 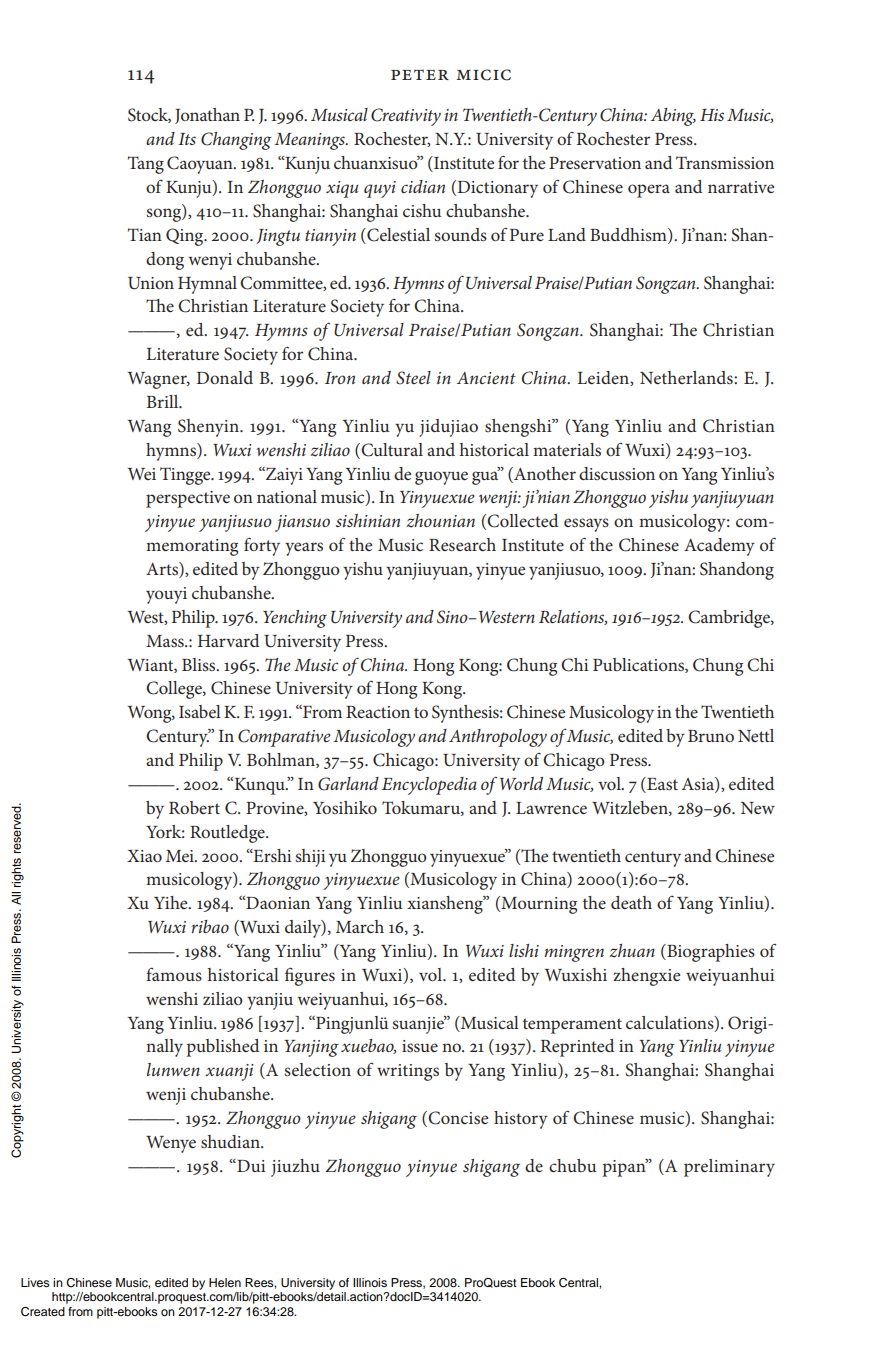 I want to click on Encyclopedia, so click(x=429, y=786).
